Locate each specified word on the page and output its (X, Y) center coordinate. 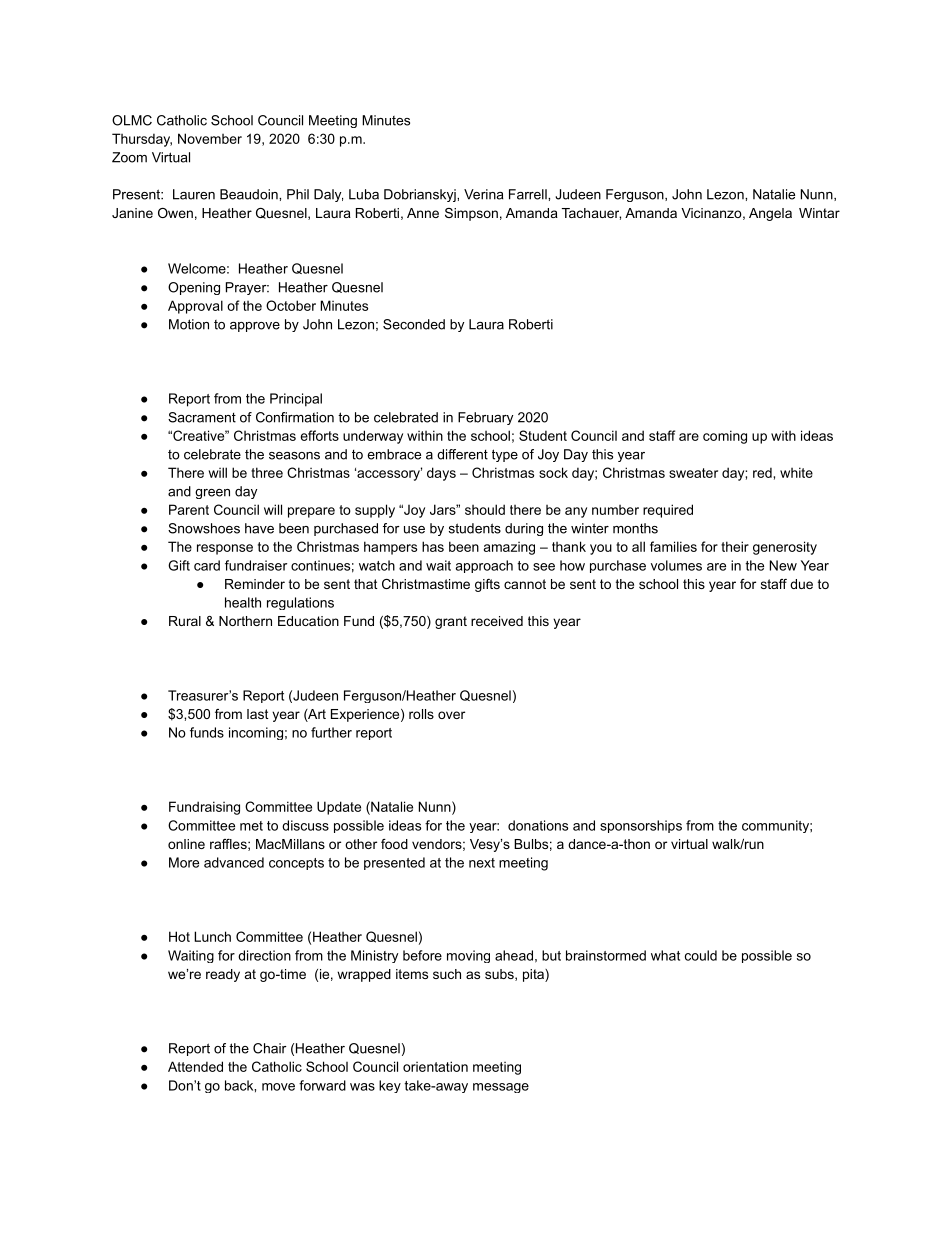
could (701, 955)
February (485, 418)
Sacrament (202, 417)
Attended (195, 1066)
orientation (435, 1066)
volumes (676, 565)
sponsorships (641, 826)
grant (451, 622)
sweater (693, 473)
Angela (770, 214)
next (482, 863)
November (210, 138)
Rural (185, 621)
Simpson (471, 214)
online (186, 844)
